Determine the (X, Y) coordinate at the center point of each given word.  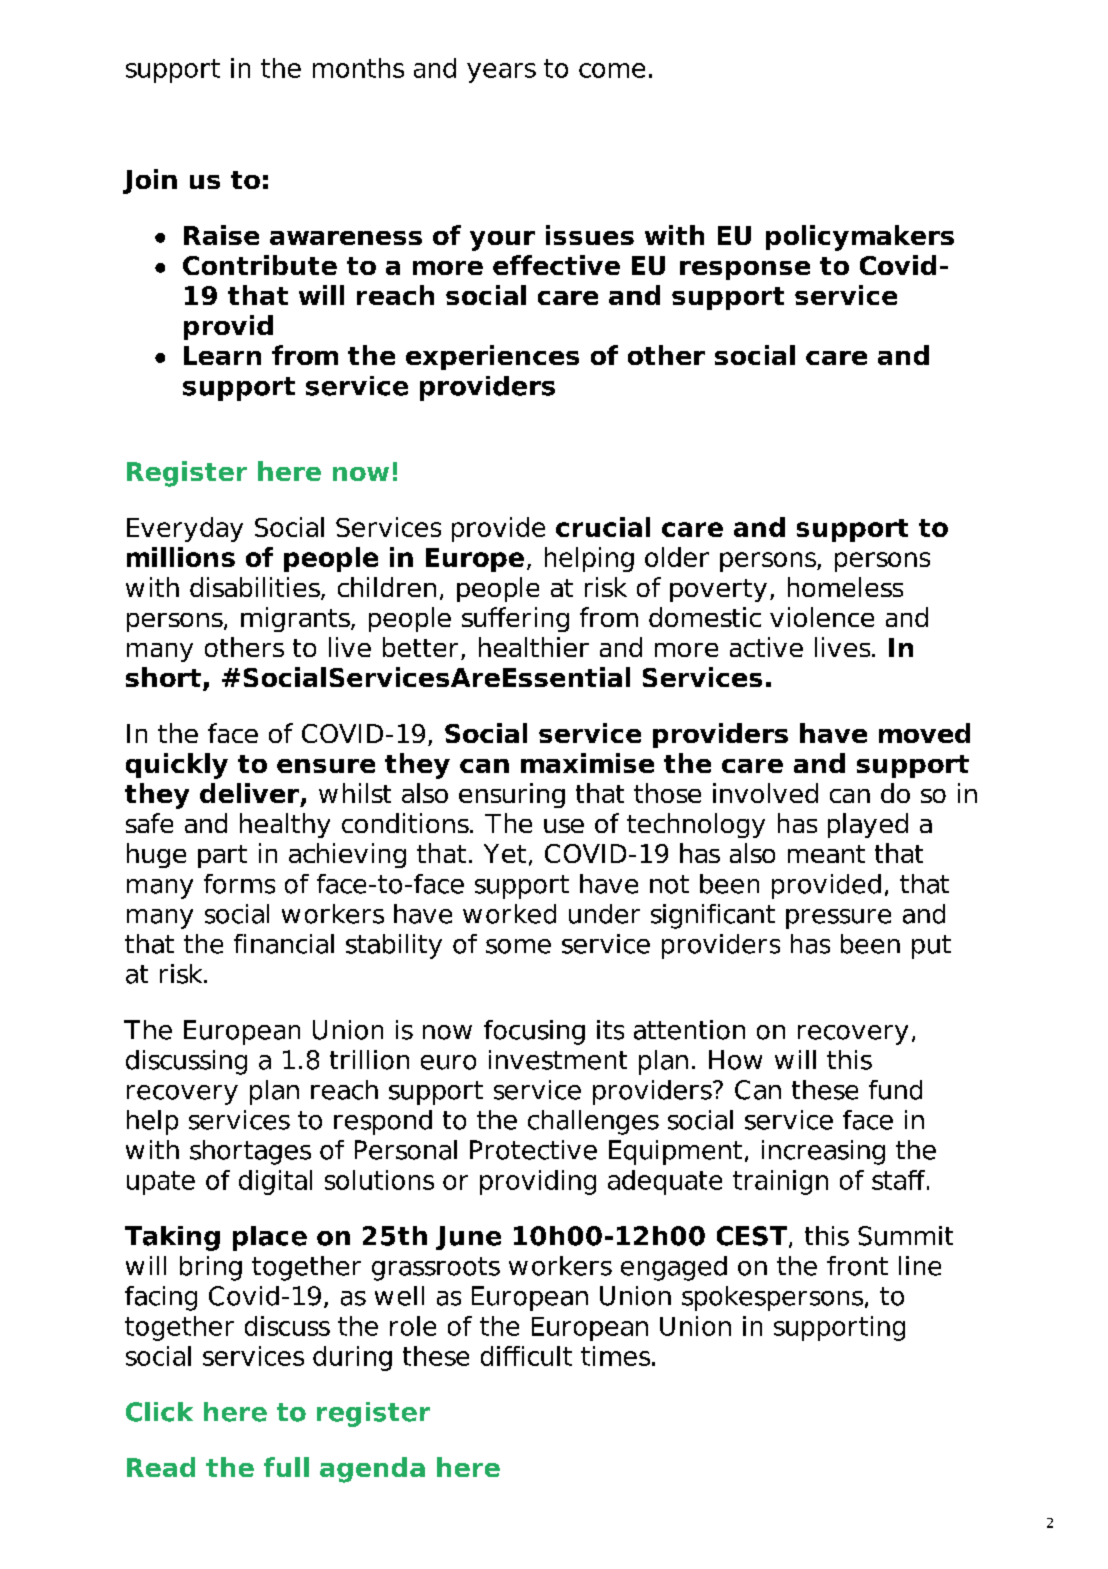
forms (239, 884)
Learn (222, 355)
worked (509, 914)
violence (822, 617)
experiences (492, 357)
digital (275, 1182)
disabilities (256, 588)
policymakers (860, 238)
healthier (534, 647)
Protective (533, 1150)
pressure (838, 919)
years (501, 73)
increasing (823, 1152)
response (745, 270)
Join (150, 181)
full (286, 1467)
